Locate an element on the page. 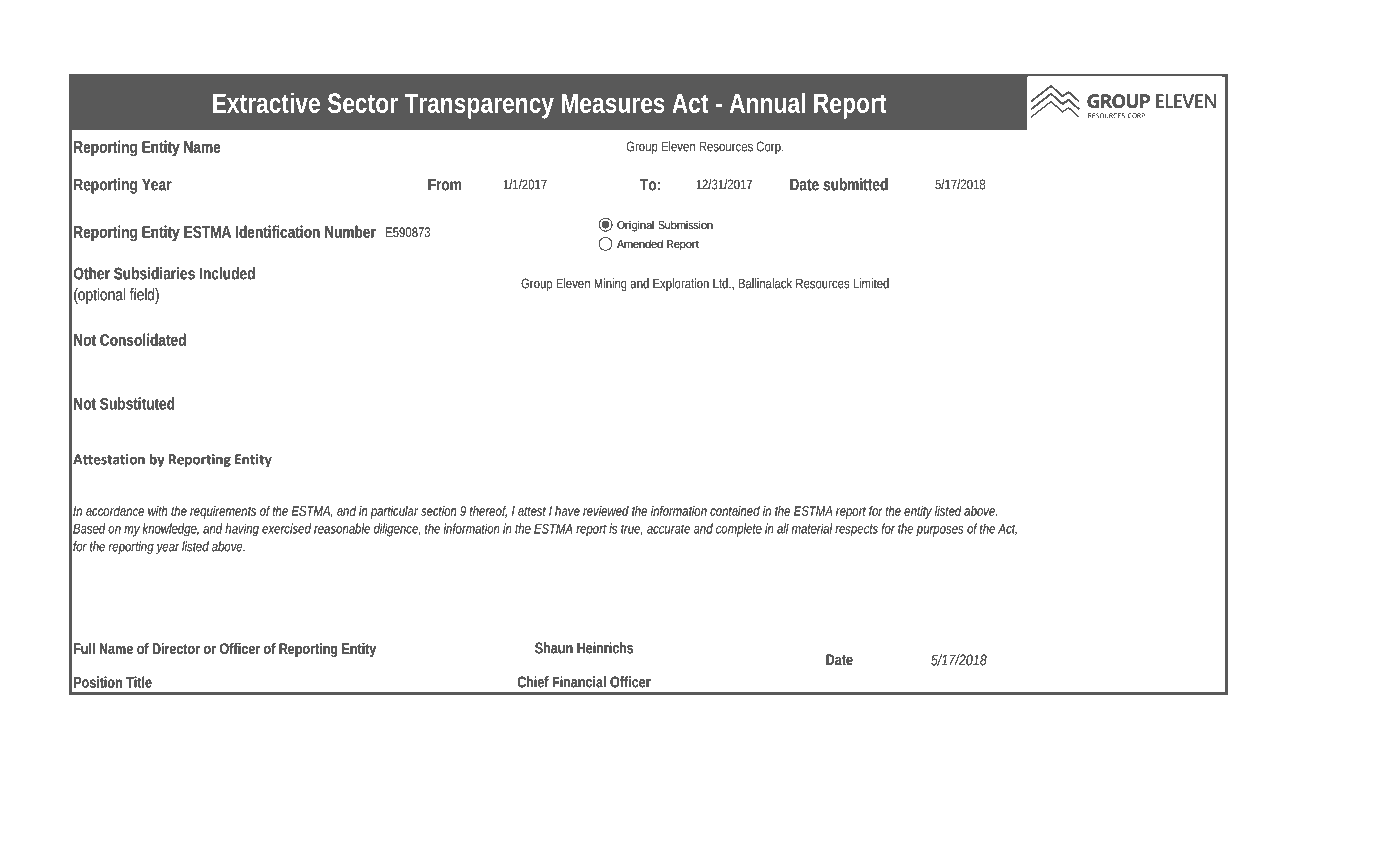 This document has width=1400, height=850. Limited is located at coordinates (871, 283).
